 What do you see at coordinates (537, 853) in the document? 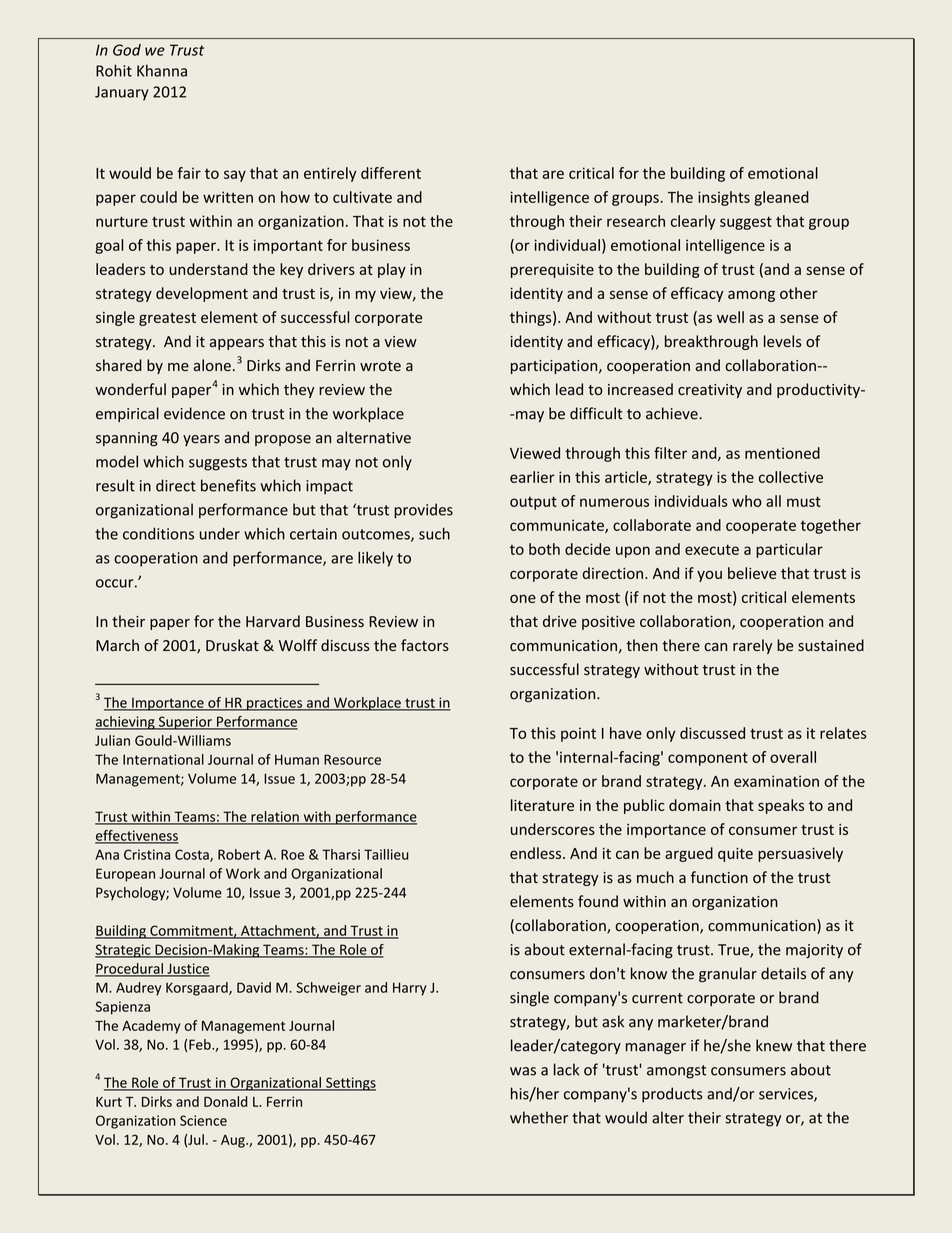
I see `endless` at bounding box center [537, 853].
